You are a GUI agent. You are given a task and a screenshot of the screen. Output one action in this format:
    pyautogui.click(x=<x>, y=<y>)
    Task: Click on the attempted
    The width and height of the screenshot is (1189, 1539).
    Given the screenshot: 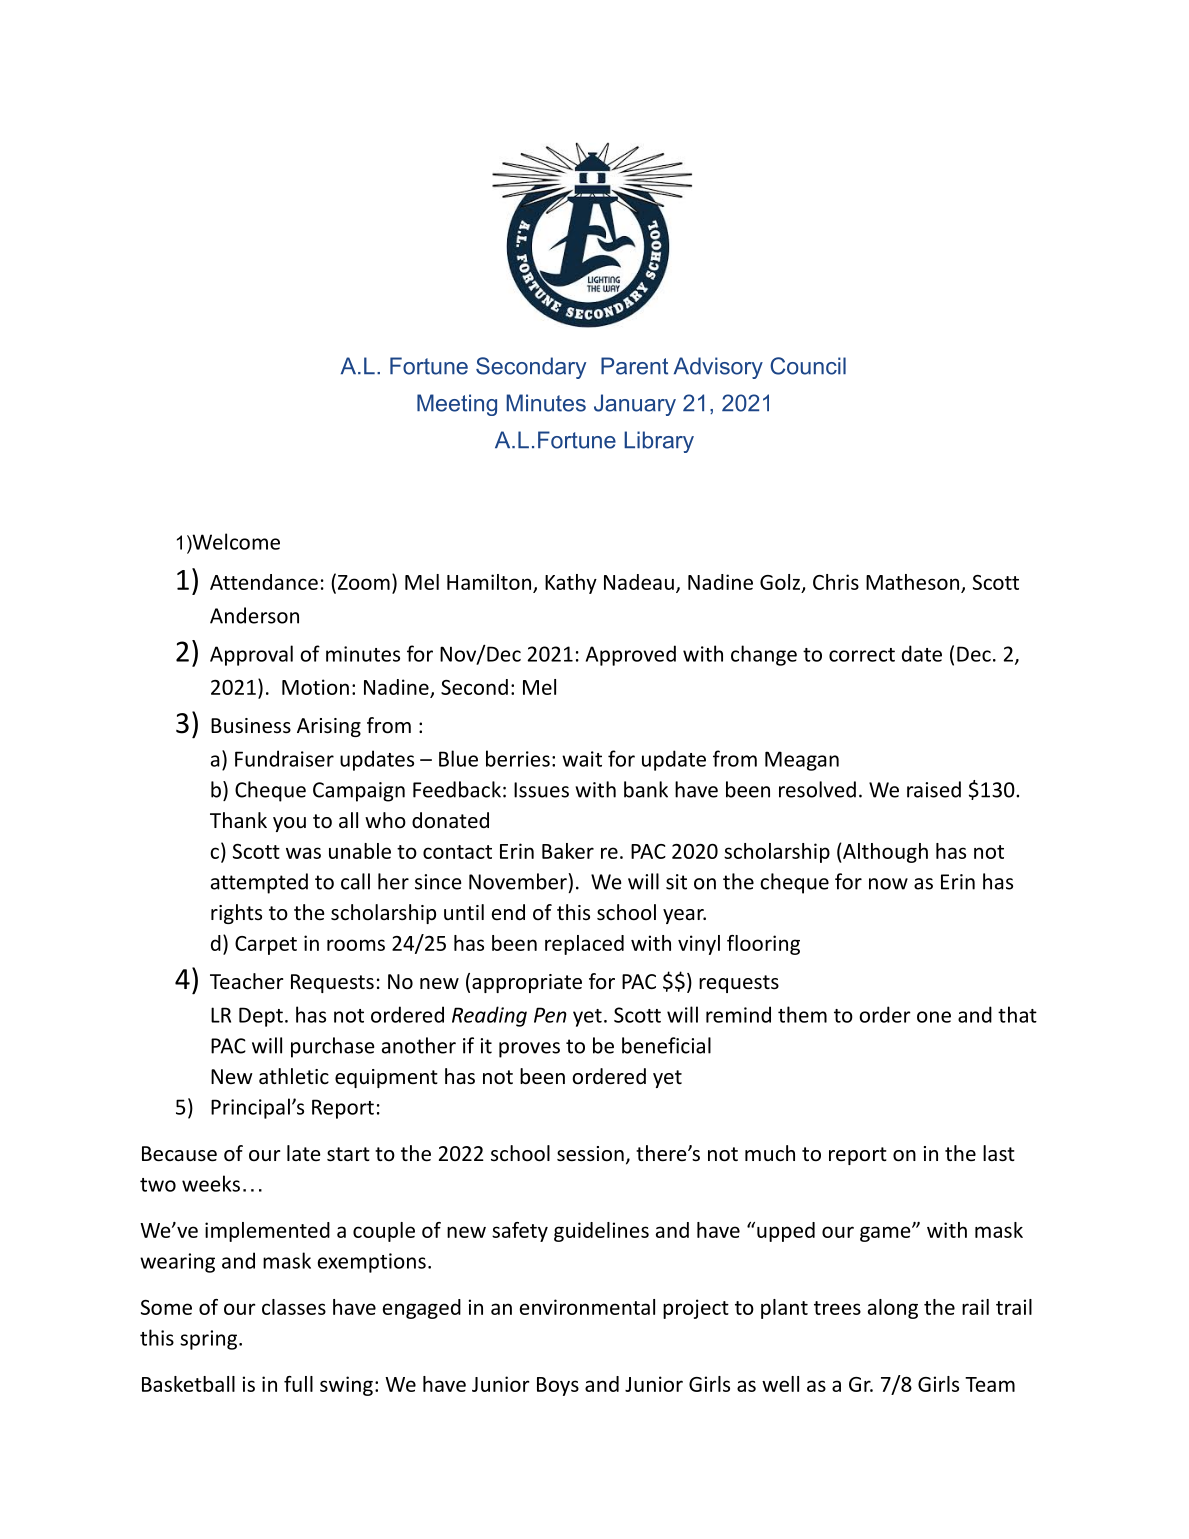 What is the action you would take?
    pyautogui.click(x=259, y=883)
